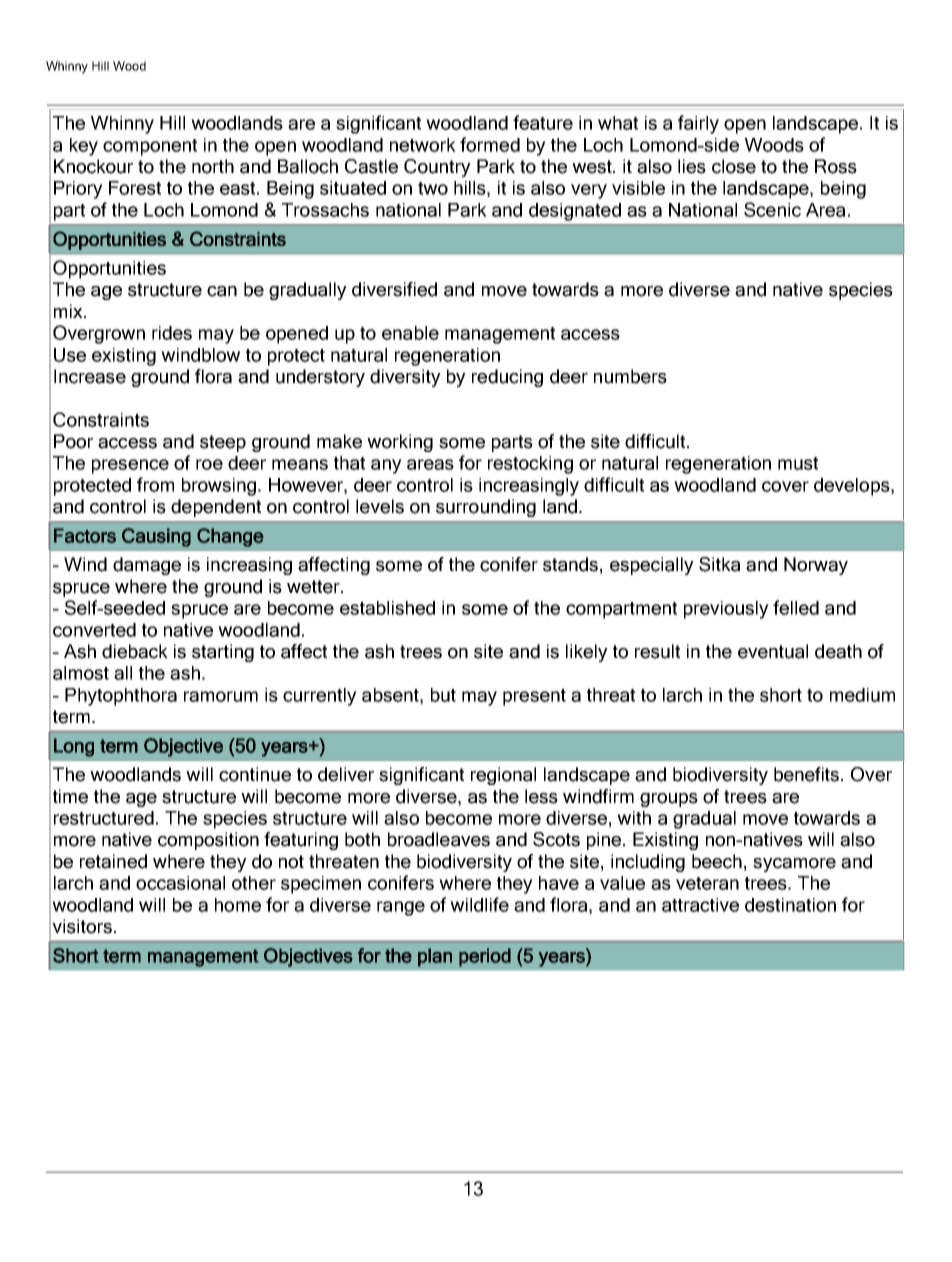  Describe the element at coordinates (773, 651) in the document. I see `eventual` at that location.
